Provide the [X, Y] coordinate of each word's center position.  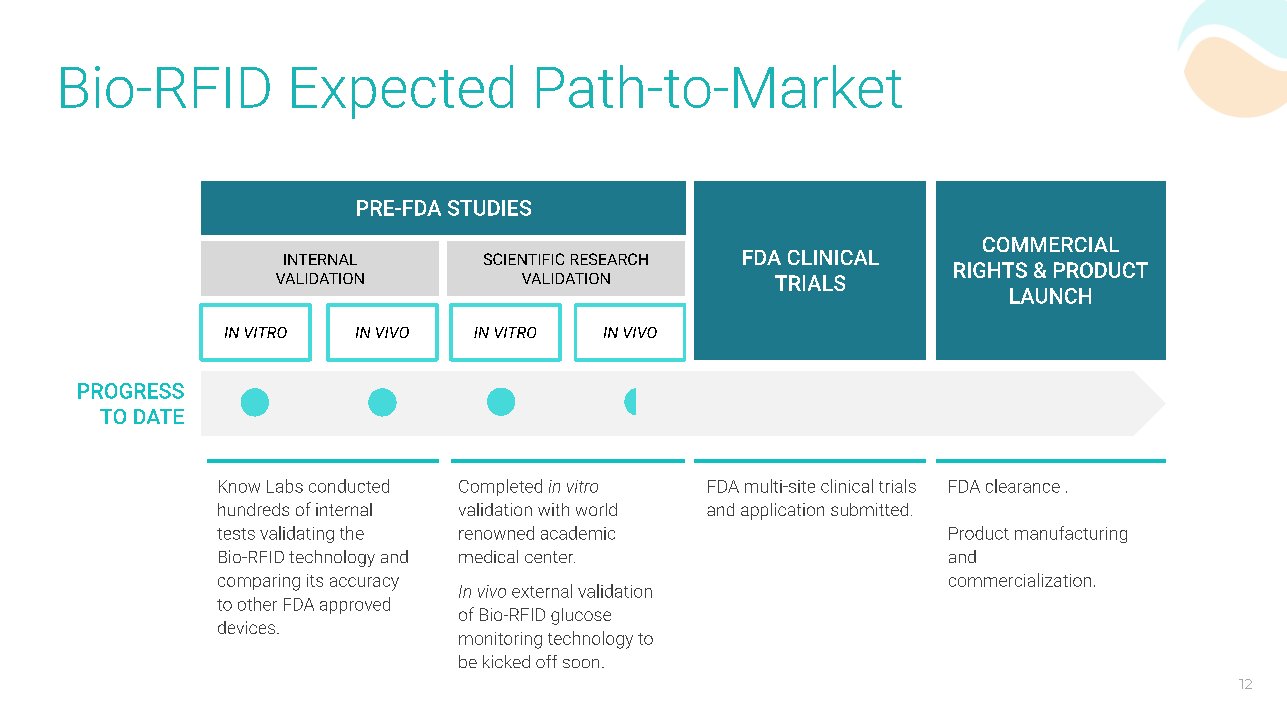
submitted [869, 509]
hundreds [253, 509]
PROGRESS [131, 391]
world [596, 509]
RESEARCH [609, 259]
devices [248, 627]
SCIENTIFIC [524, 259]
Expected [402, 92]
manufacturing [1071, 534]
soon [581, 663]
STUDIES [489, 208]
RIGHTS [990, 270]
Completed [500, 487]
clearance [1023, 486]
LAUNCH [1050, 296]
